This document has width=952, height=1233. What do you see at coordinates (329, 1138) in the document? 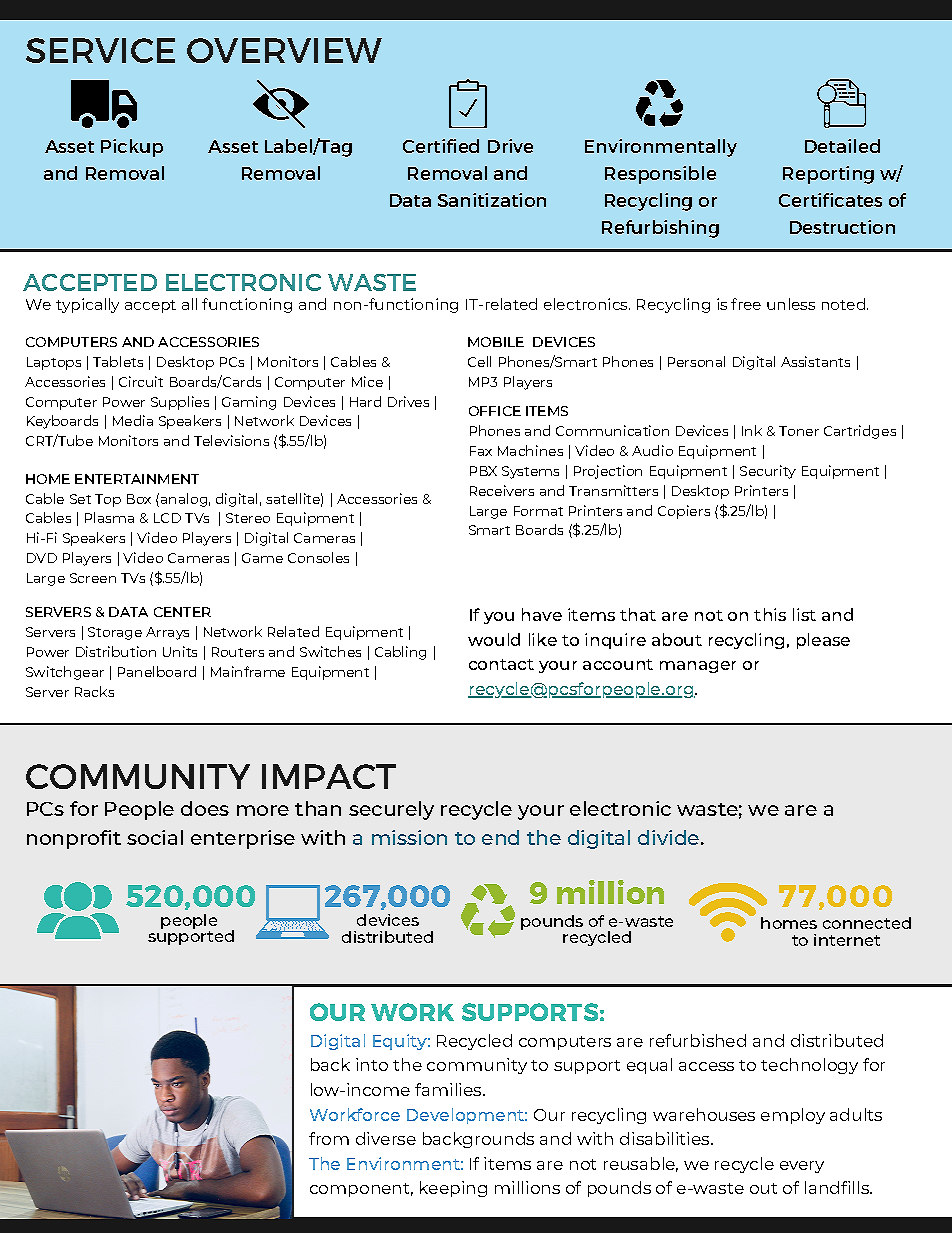
I see `from` at bounding box center [329, 1138].
